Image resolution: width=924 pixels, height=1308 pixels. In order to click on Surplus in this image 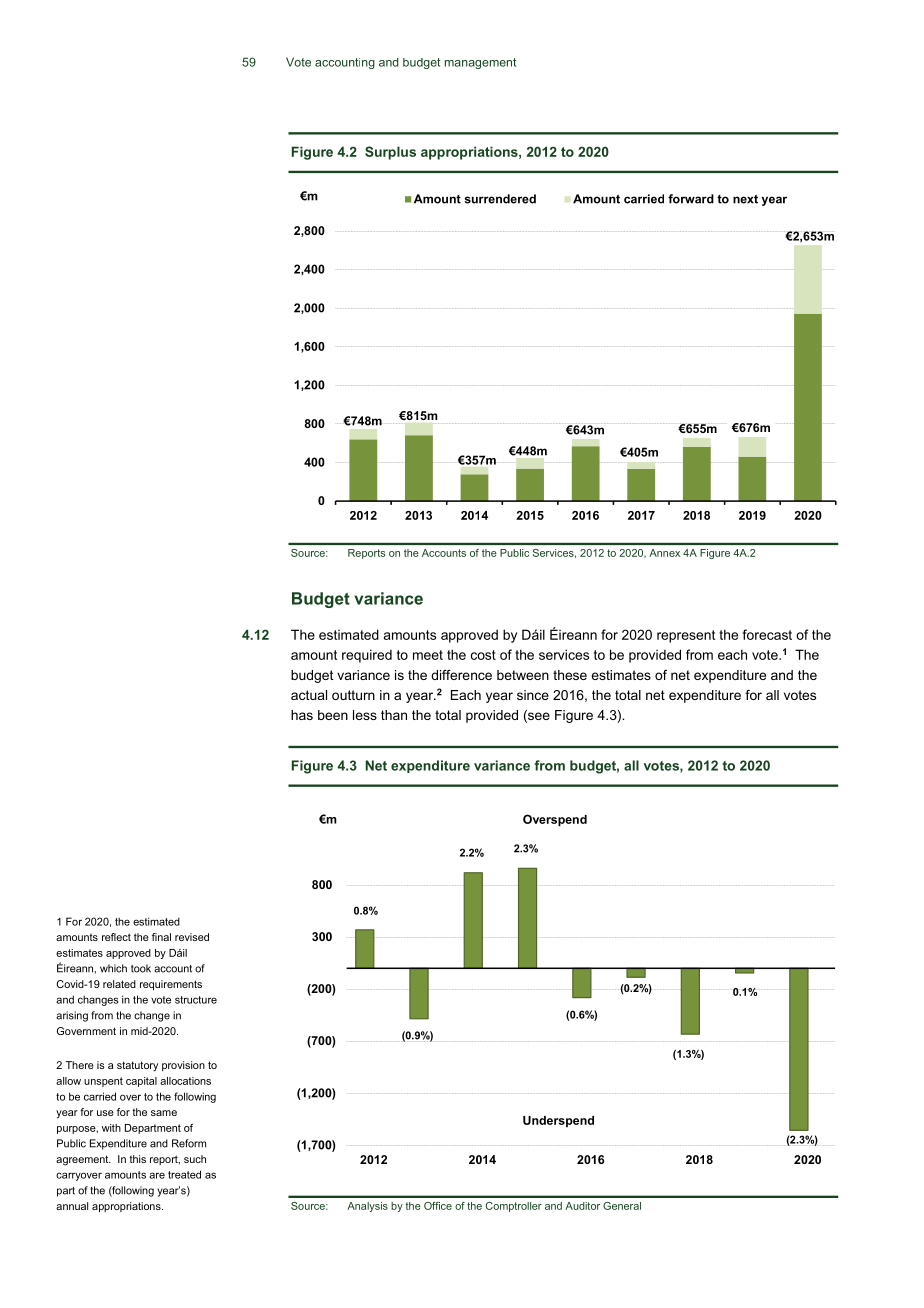, I will do `click(390, 153)`.
